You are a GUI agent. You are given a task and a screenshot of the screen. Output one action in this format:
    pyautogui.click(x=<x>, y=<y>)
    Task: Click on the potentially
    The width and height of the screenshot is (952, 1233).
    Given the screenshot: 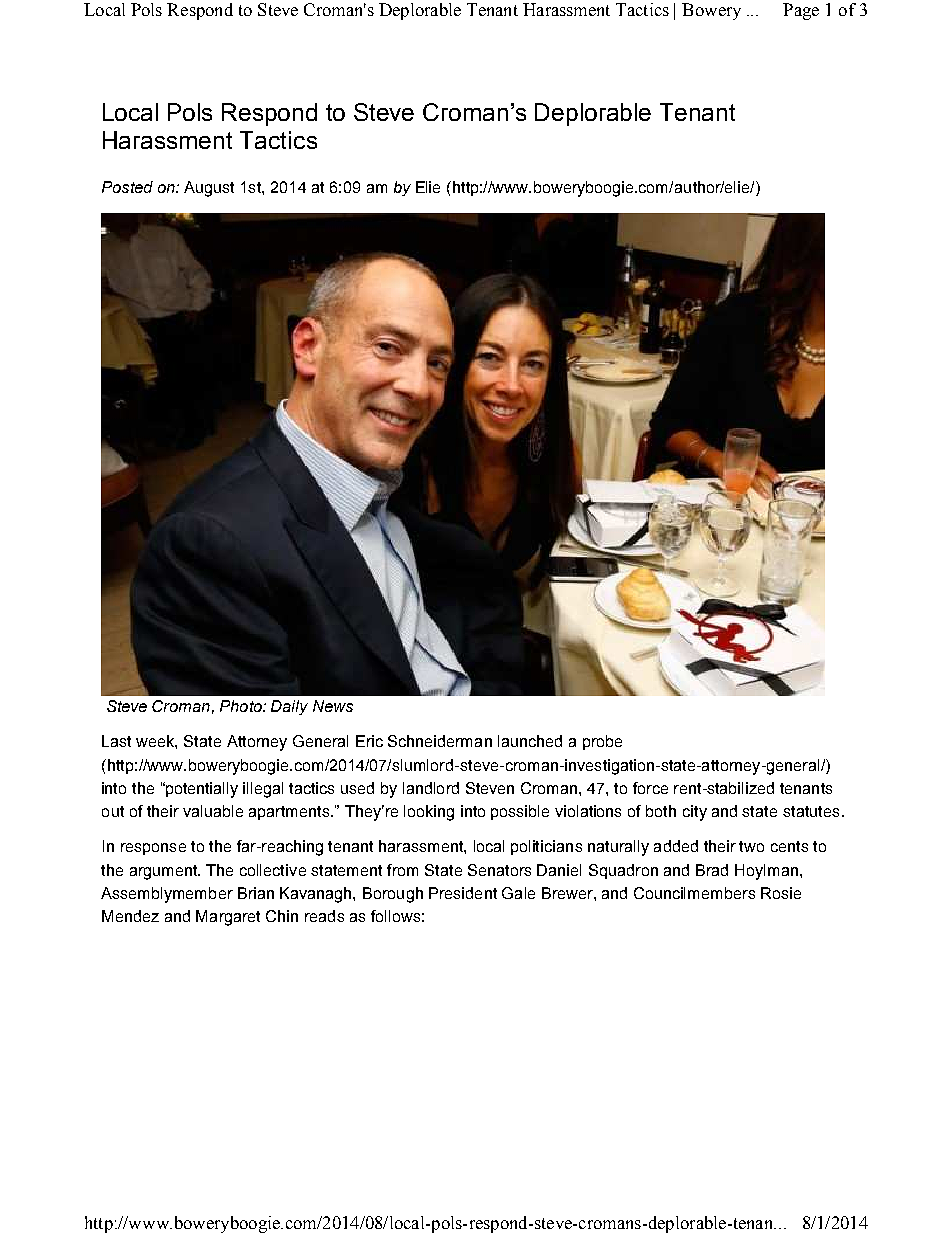 What is the action you would take?
    pyautogui.click(x=201, y=790)
